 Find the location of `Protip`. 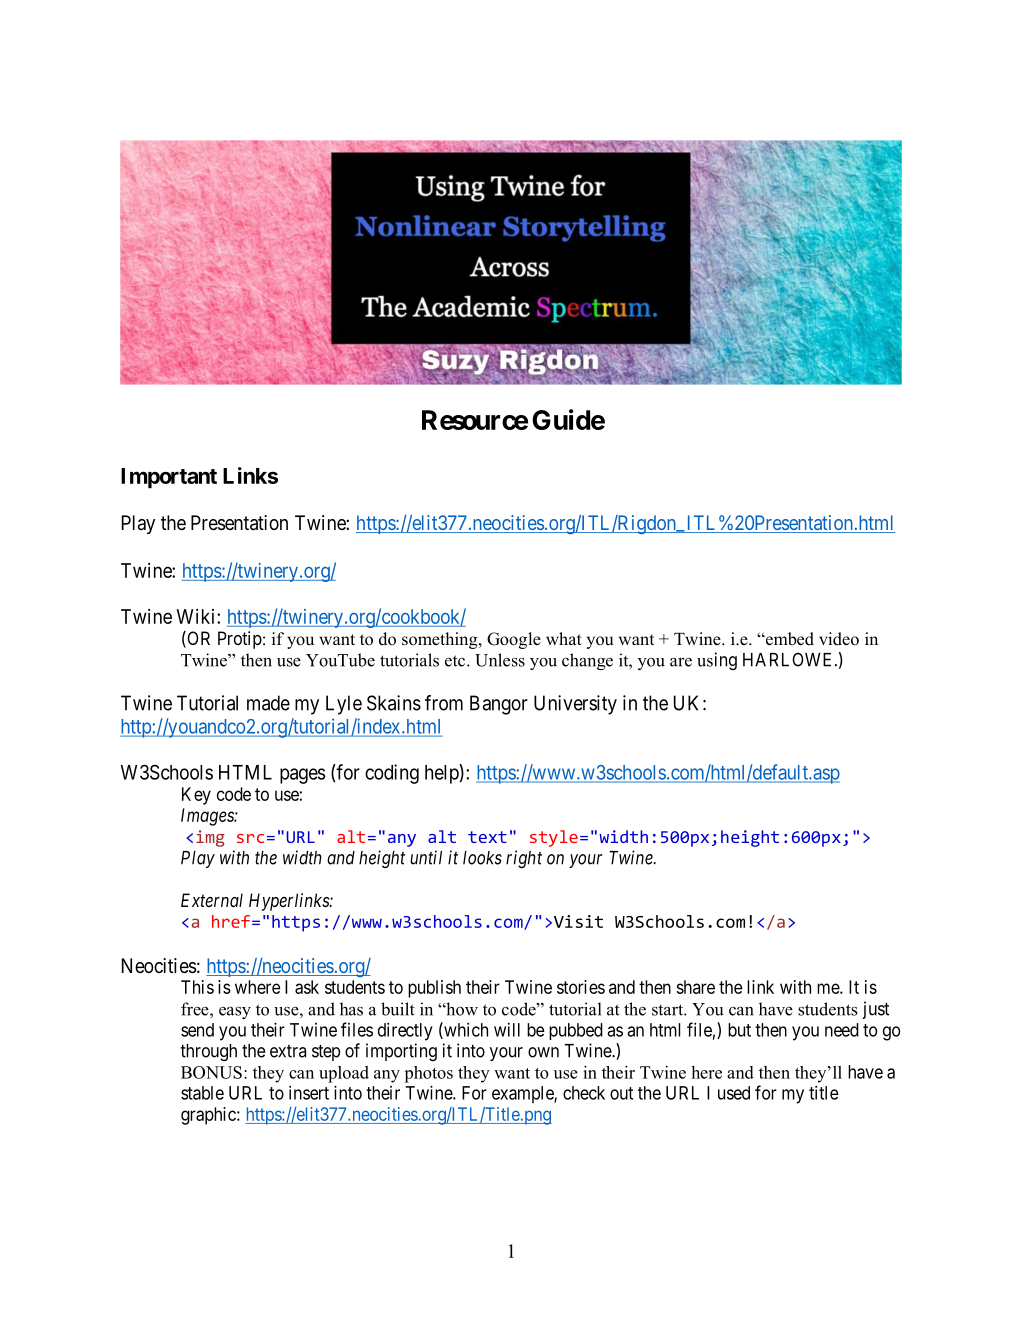

Protip is located at coordinates (240, 640).
